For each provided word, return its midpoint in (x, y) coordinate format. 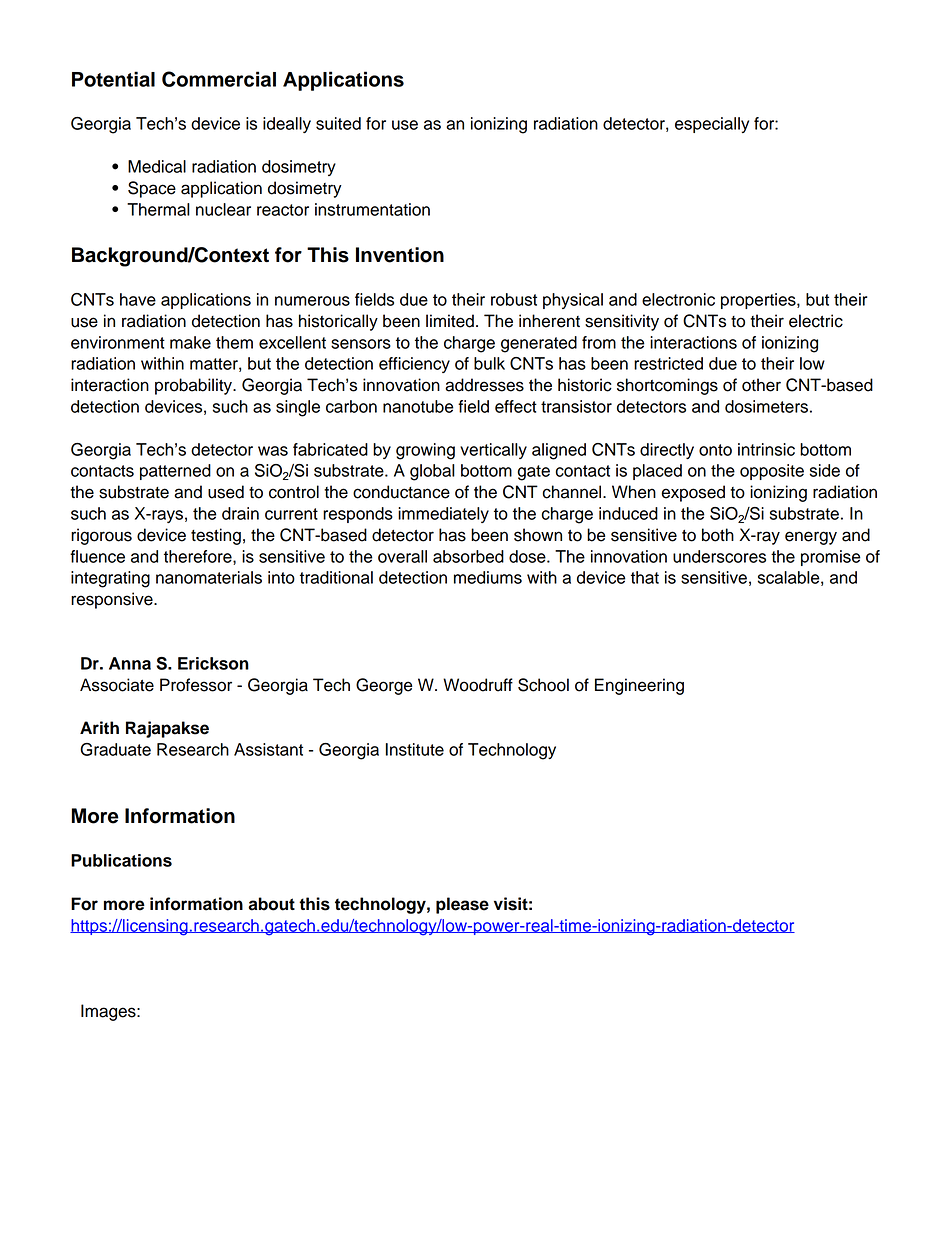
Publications (121, 860)
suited (338, 123)
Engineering (639, 686)
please (462, 905)
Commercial (219, 79)
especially (712, 125)
